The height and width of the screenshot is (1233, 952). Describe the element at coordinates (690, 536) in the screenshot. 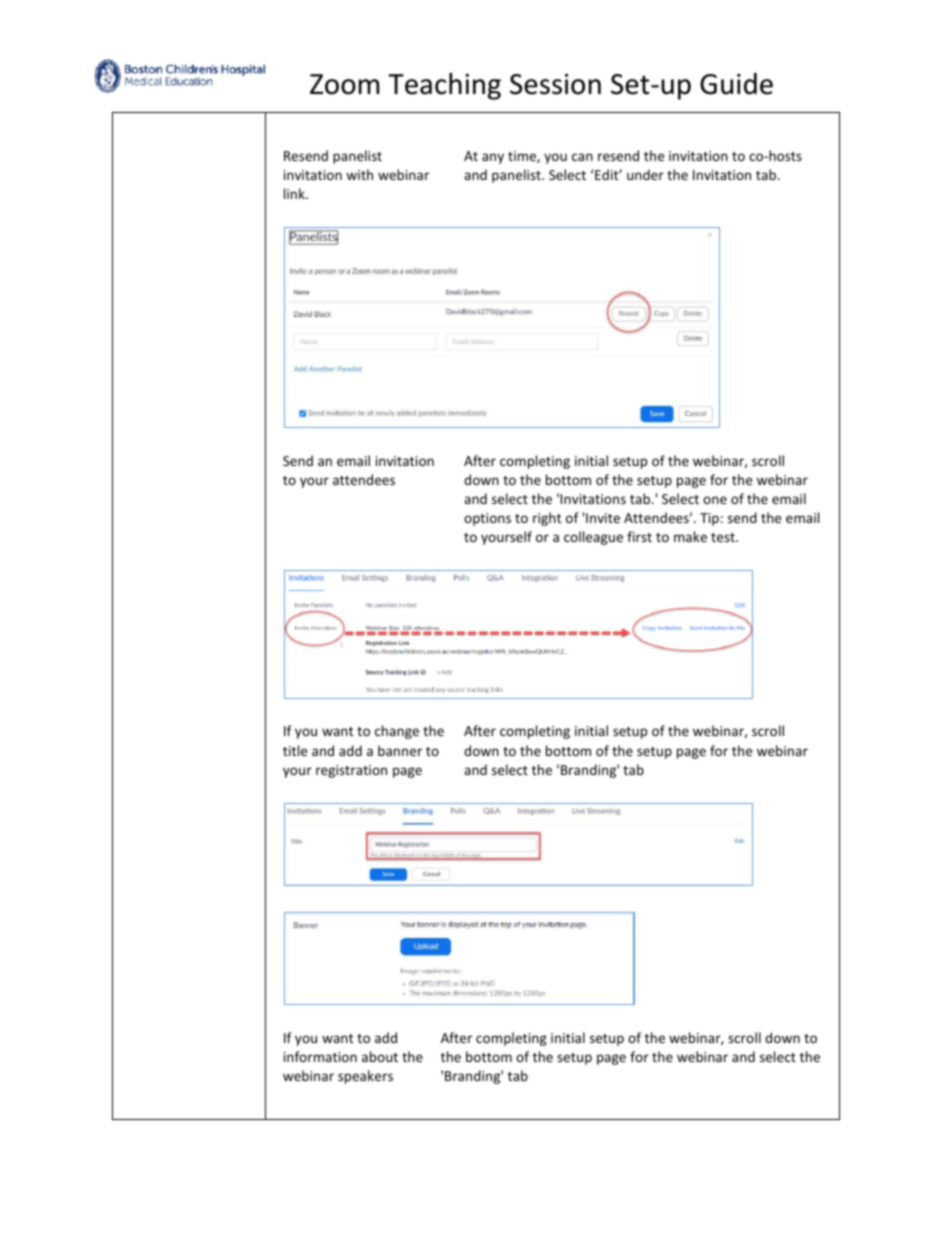

I see `make` at that location.
